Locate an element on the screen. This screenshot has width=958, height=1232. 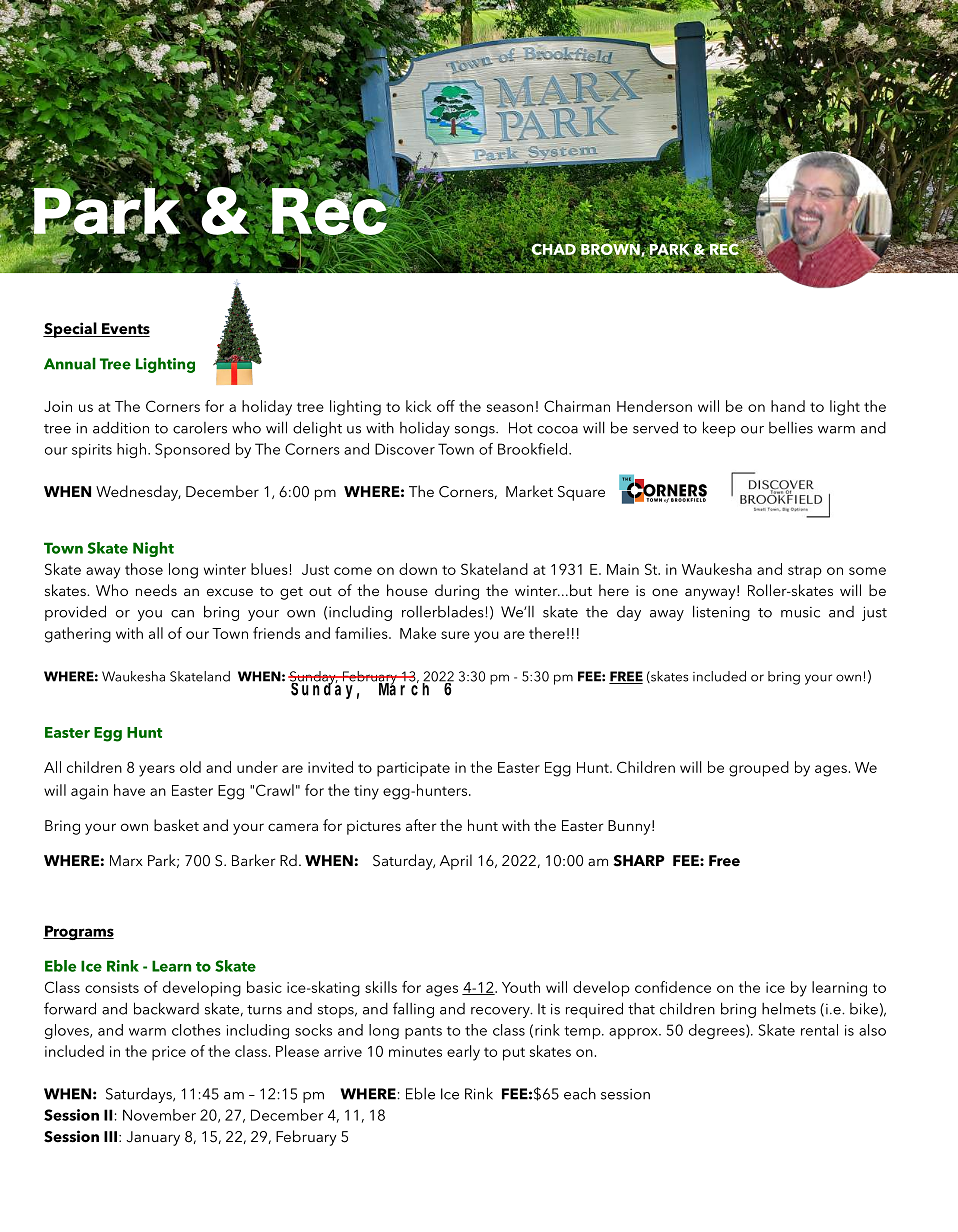
strap is located at coordinates (805, 572).
